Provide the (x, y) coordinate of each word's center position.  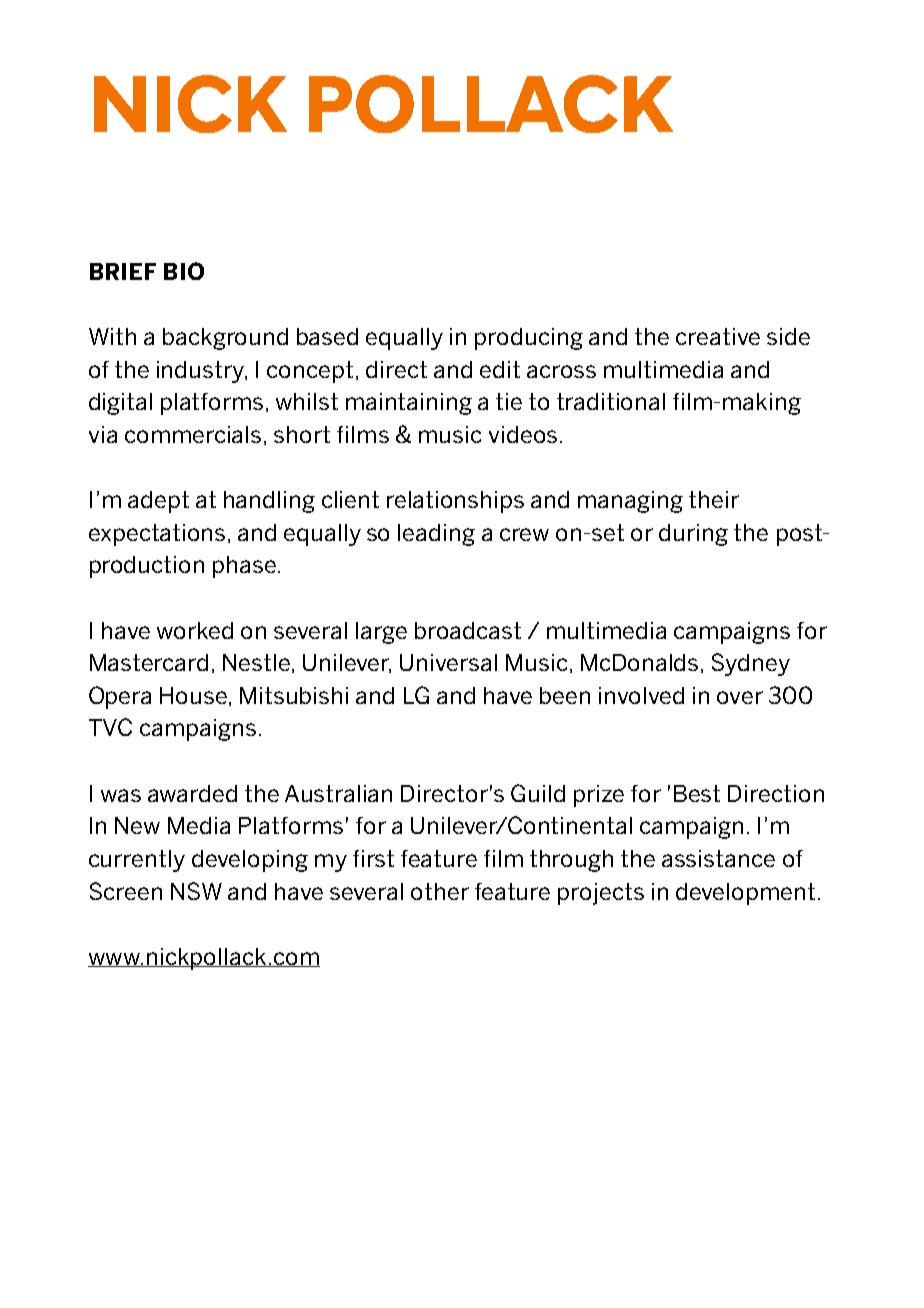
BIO (184, 271)
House (195, 696)
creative (718, 336)
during (693, 535)
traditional (611, 401)
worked (195, 630)
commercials (193, 434)
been (565, 695)
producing (529, 339)
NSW (196, 891)
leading (436, 535)
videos (523, 434)
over (740, 697)
